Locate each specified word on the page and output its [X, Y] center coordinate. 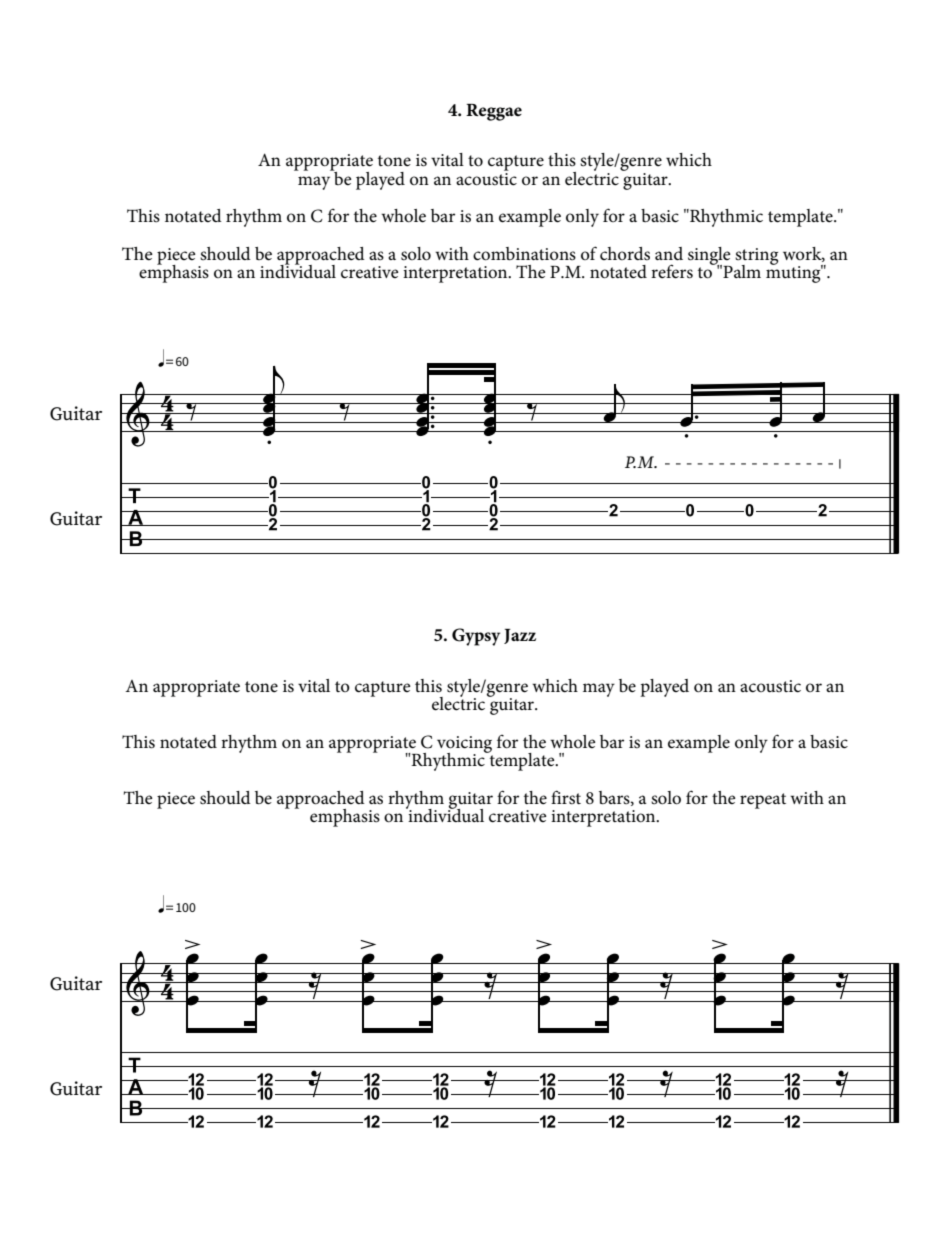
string [756, 257]
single [710, 257]
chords [625, 254]
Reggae [494, 112]
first [566, 797]
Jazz [520, 636]
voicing [464, 745]
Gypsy [476, 637]
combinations [524, 254]
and [669, 253]
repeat [763, 801]
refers [672, 271]
